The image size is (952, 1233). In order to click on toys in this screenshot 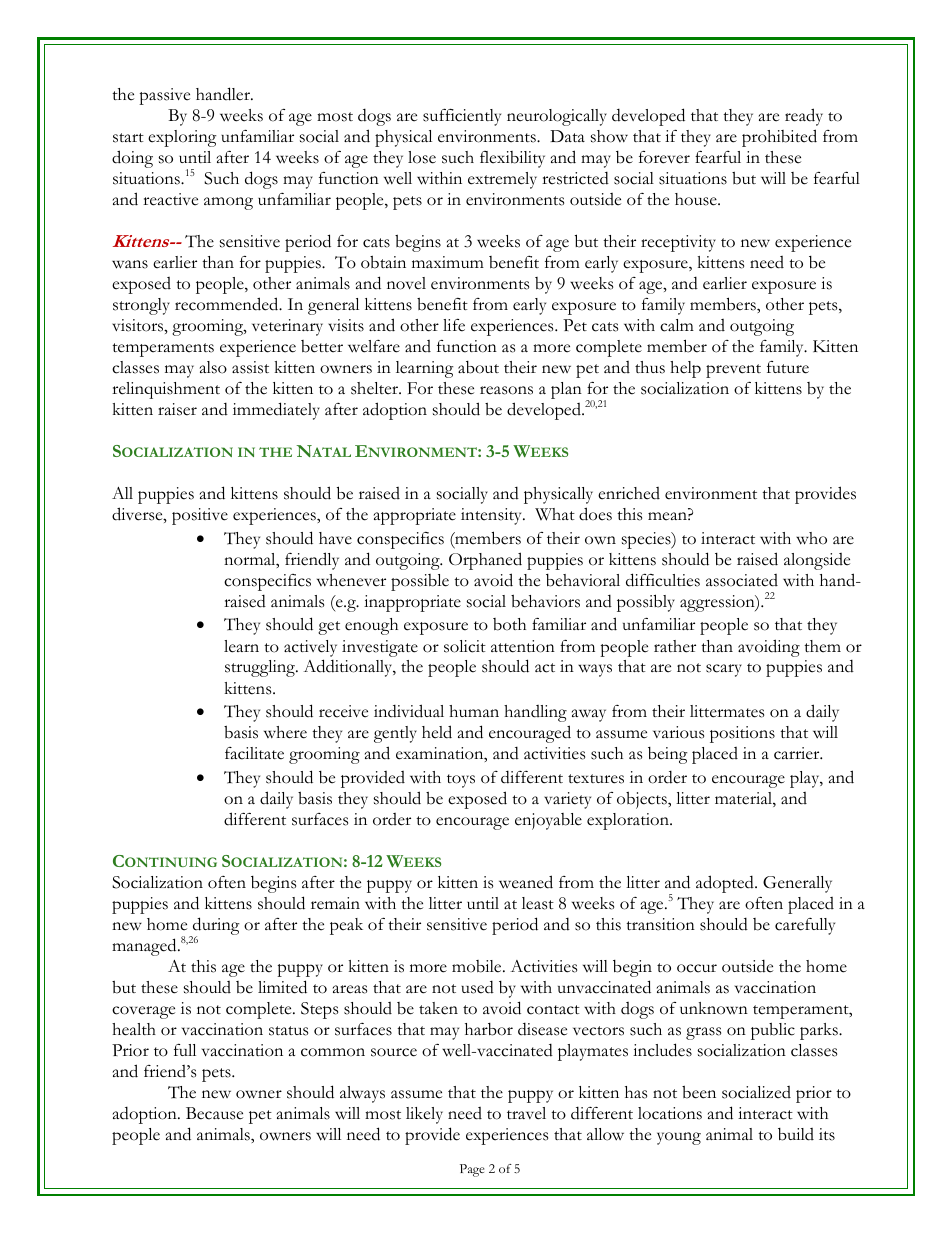, I will do `click(461, 781)`.
